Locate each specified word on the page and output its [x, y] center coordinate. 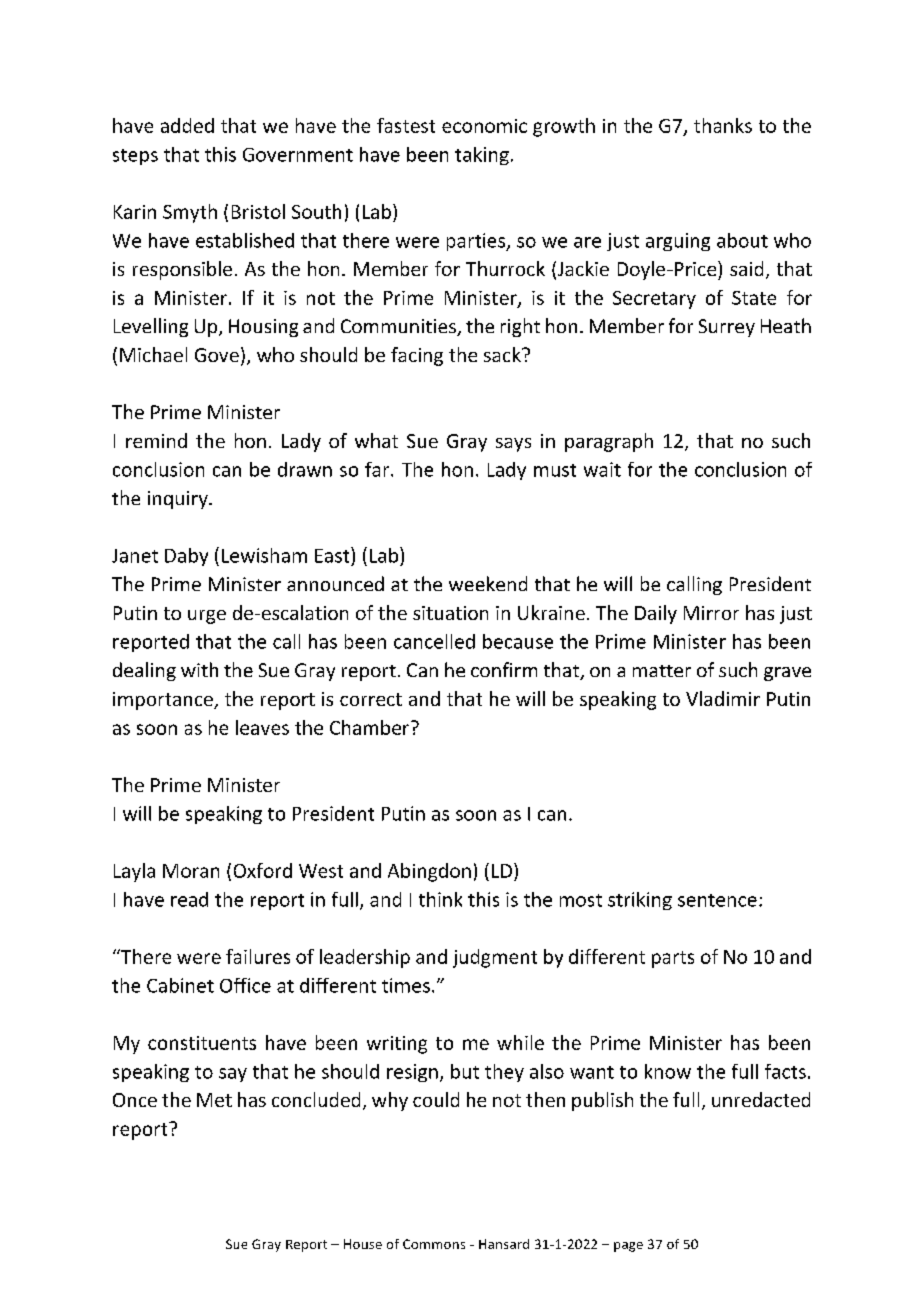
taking [482, 156]
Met [214, 1100]
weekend [488, 583]
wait [602, 469]
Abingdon [429, 872]
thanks [723, 125]
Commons [434, 1244]
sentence [717, 900]
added [187, 125]
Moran [191, 871]
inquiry [179, 500]
